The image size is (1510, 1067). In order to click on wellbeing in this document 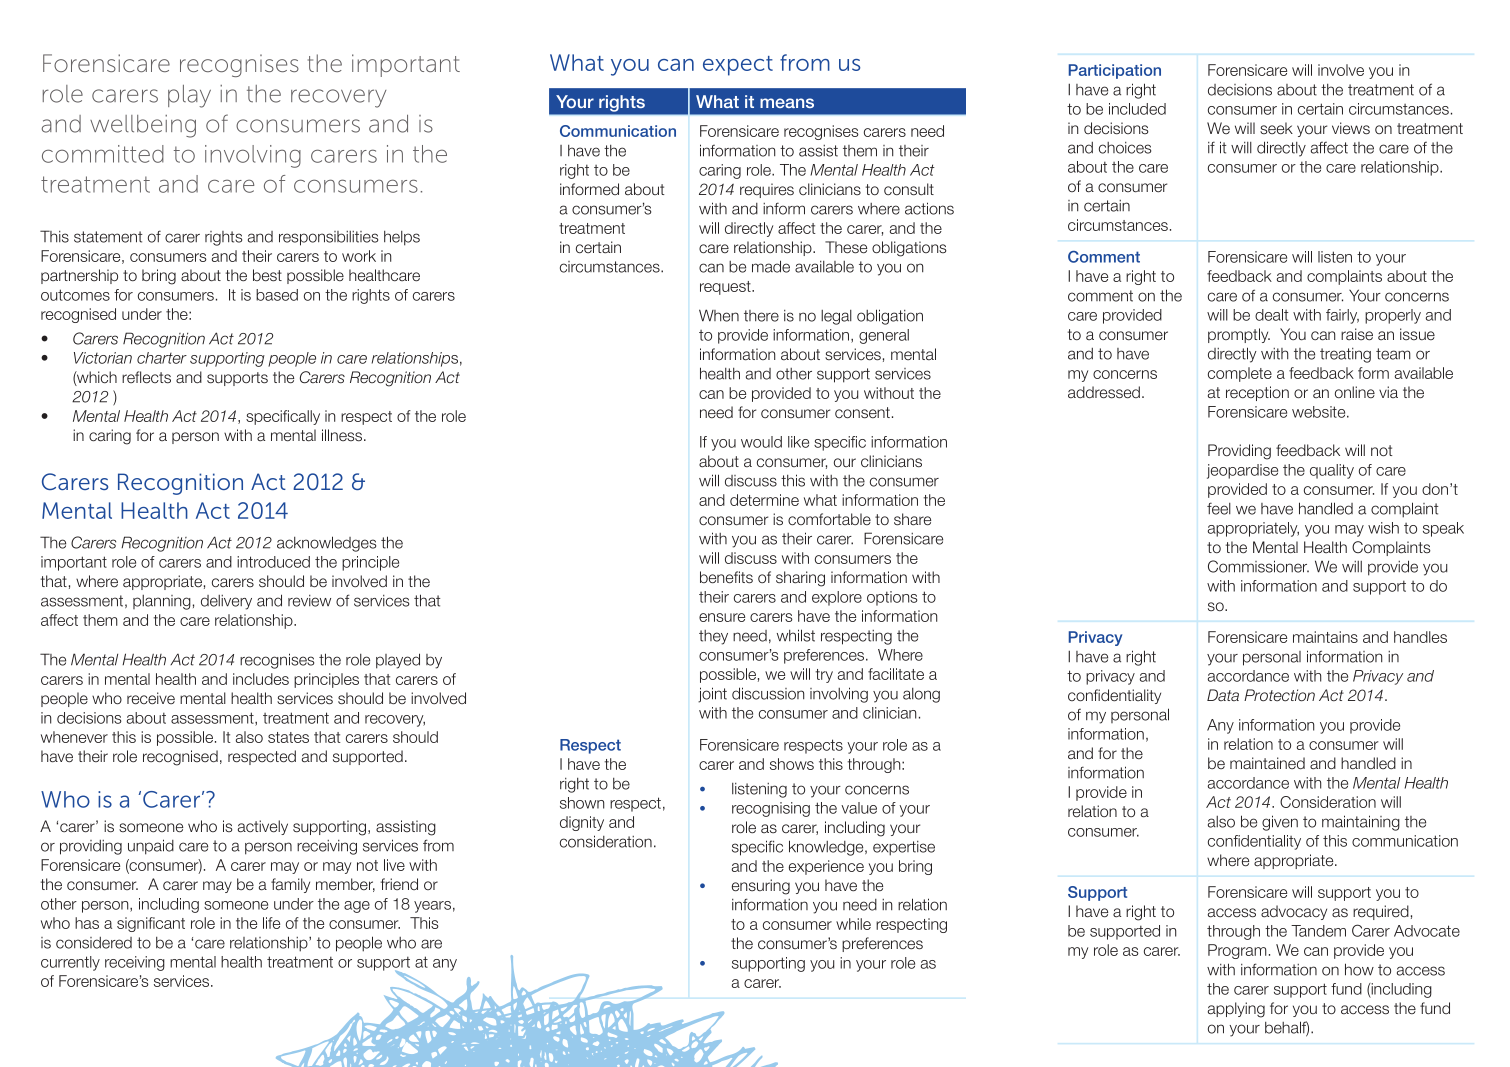, I will do `click(143, 126)`.
